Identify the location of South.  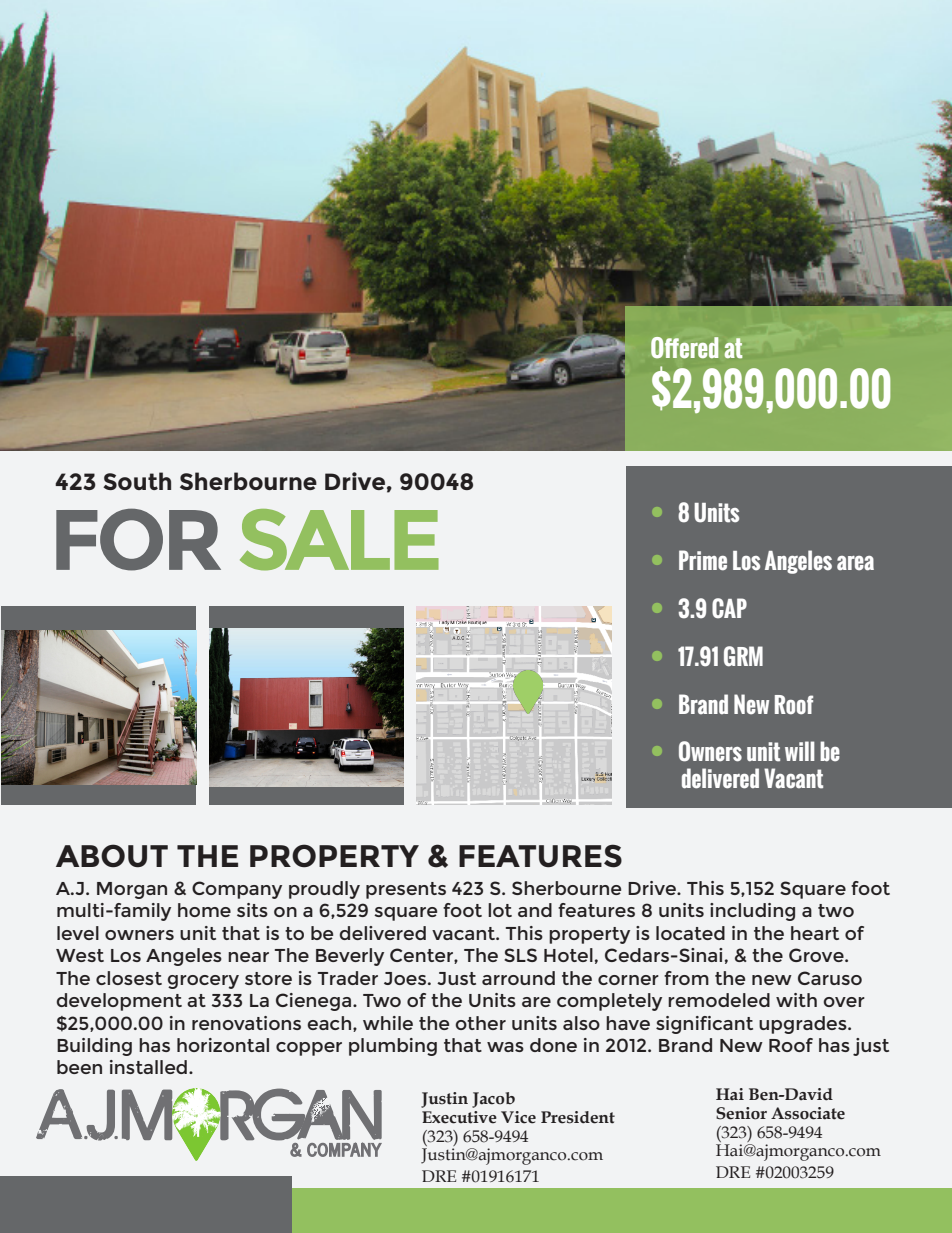
(137, 481).
